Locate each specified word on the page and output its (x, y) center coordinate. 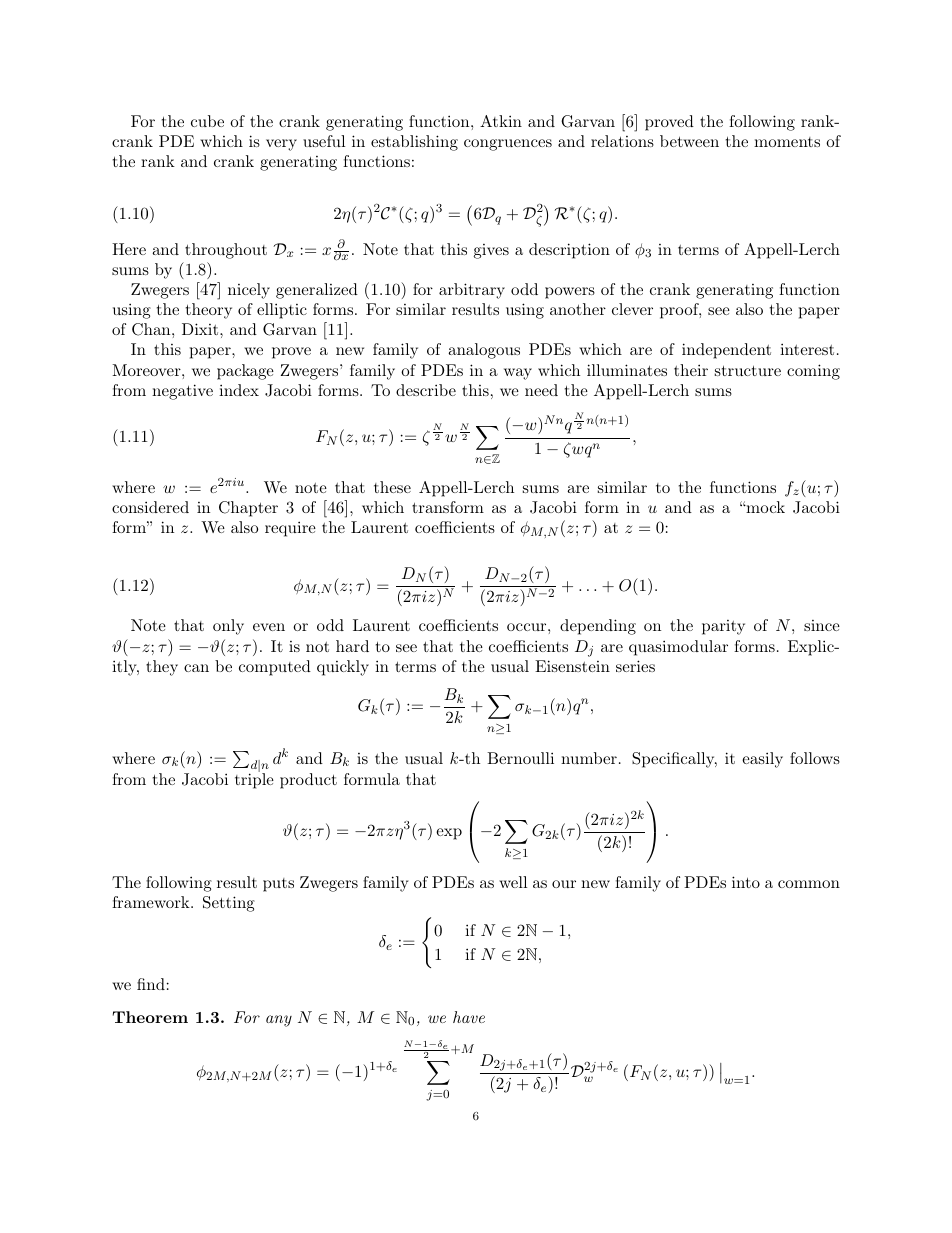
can (196, 668)
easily (762, 760)
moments (787, 142)
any (279, 1021)
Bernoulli (520, 758)
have (469, 1017)
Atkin (501, 121)
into (746, 882)
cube (207, 121)
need (541, 390)
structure (748, 370)
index (239, 390)
